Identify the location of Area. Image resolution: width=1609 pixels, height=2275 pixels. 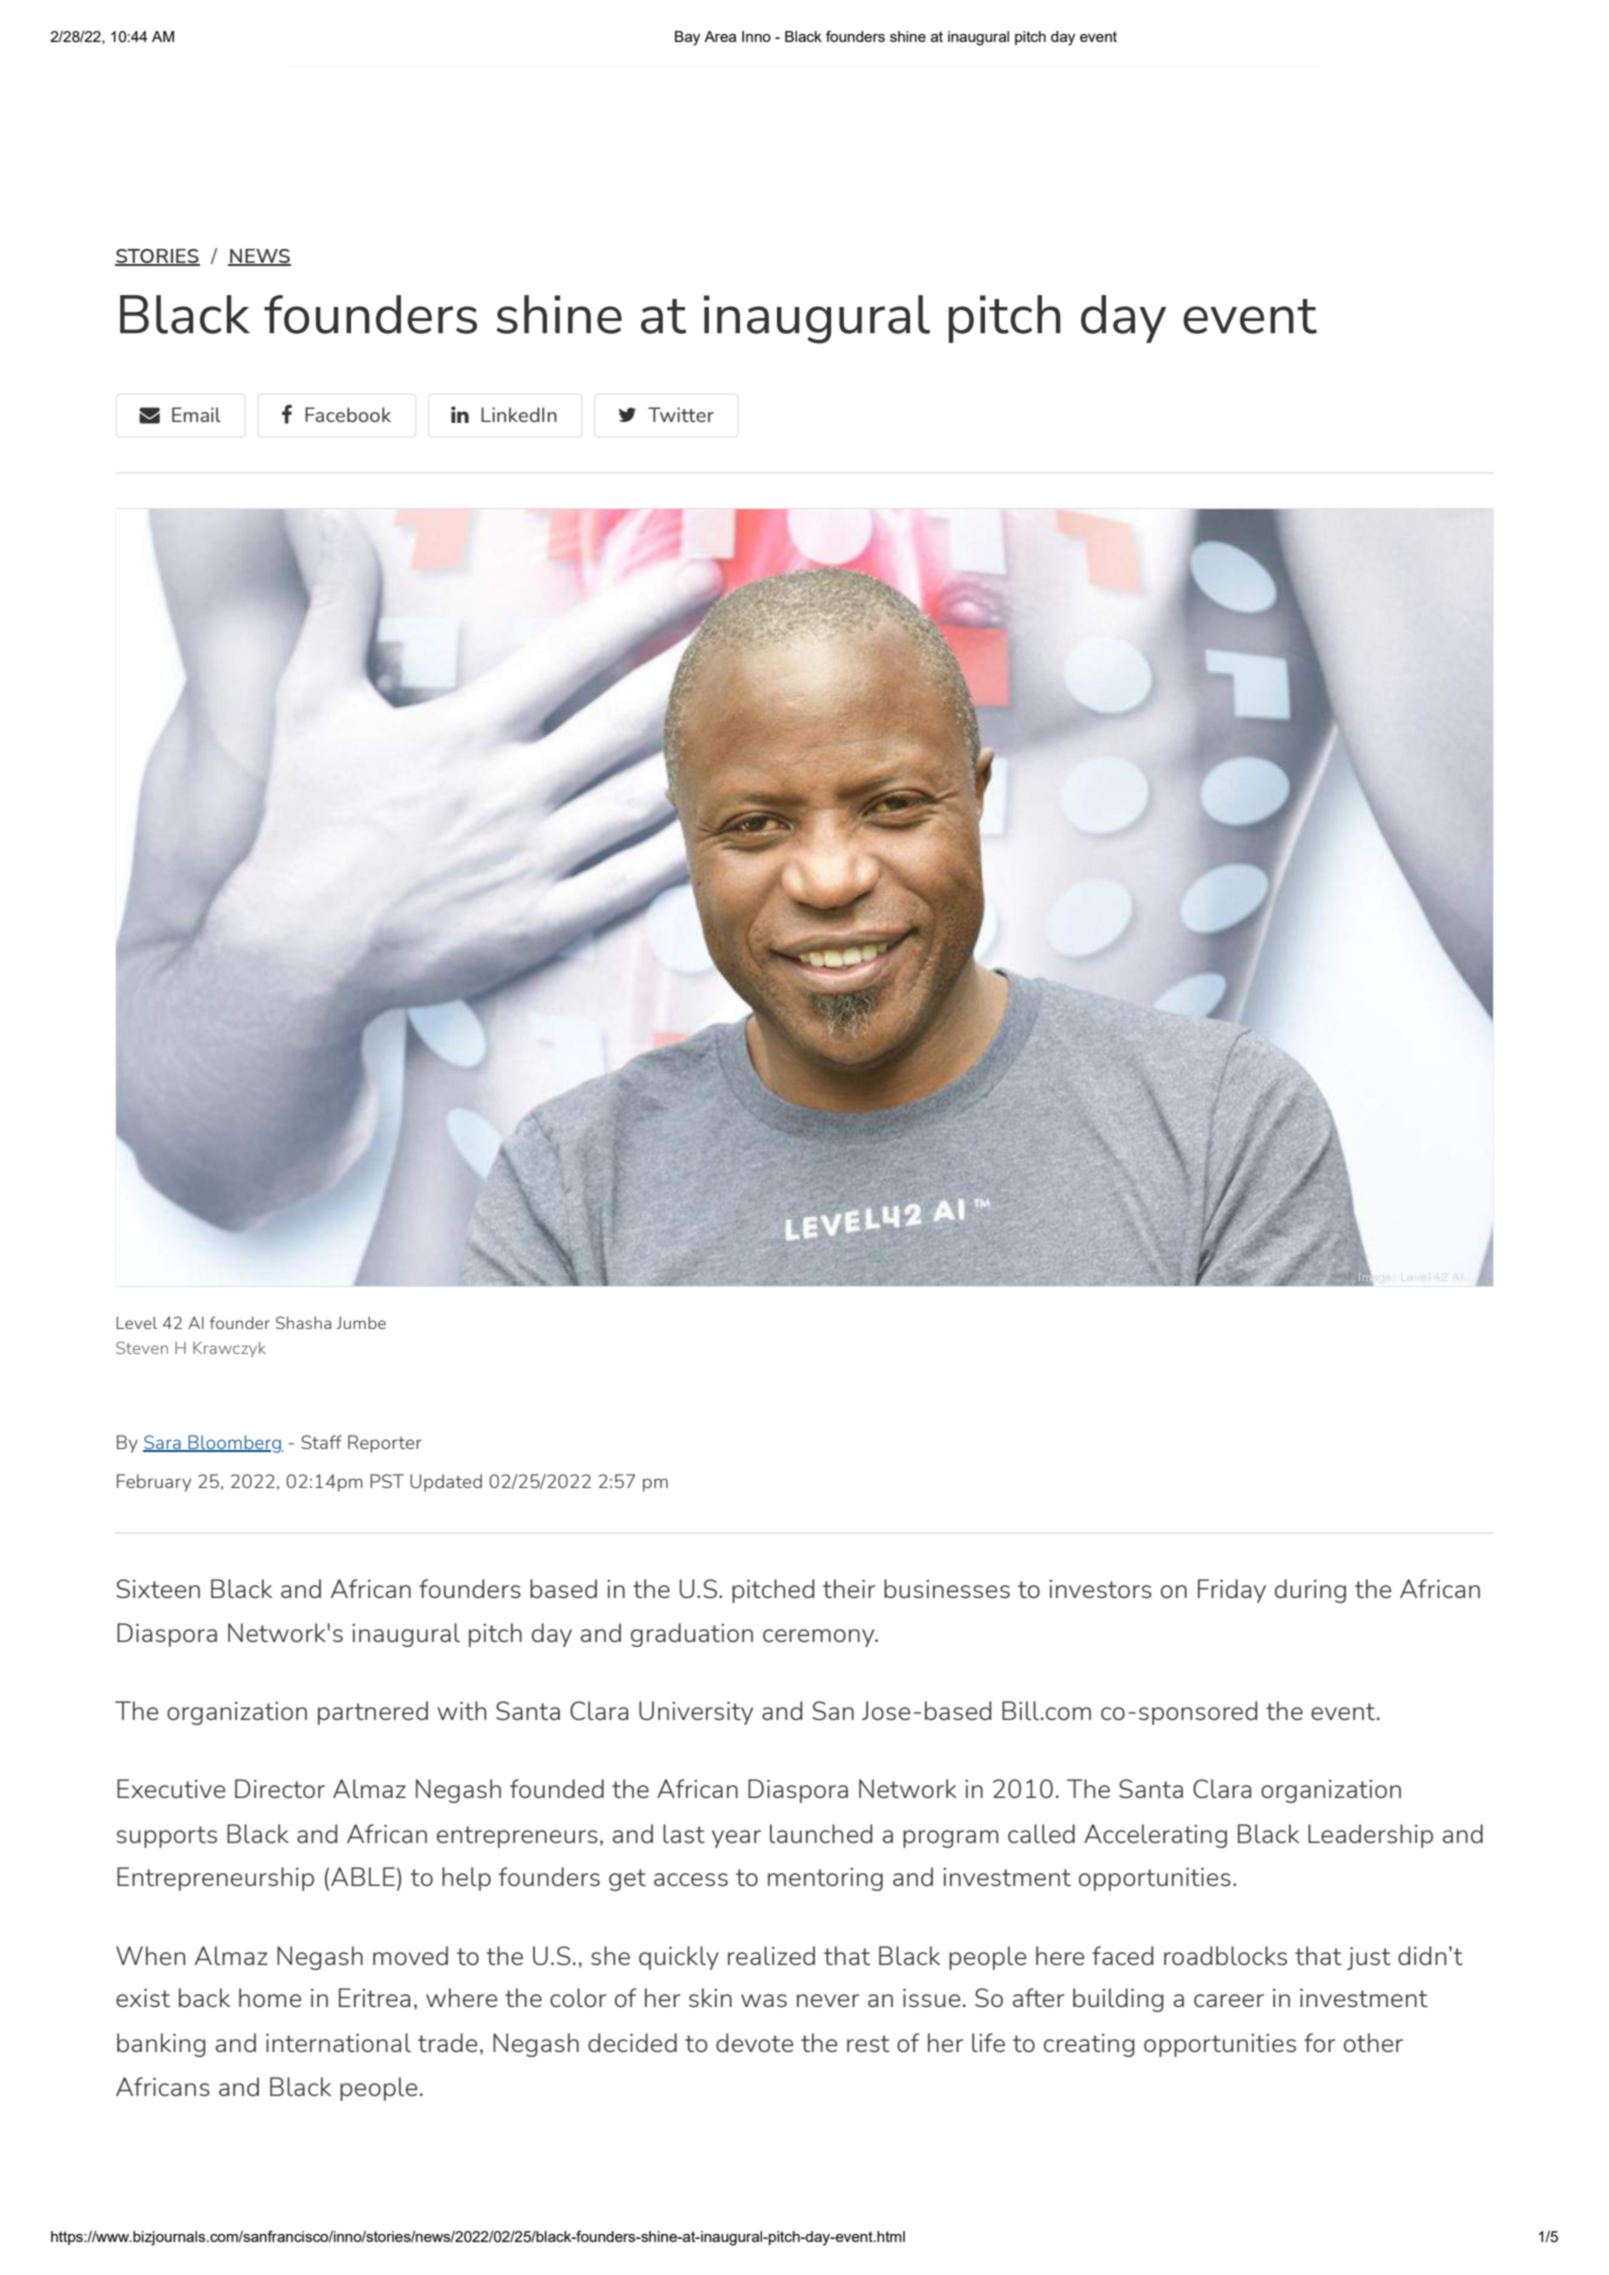
(720, 36).
